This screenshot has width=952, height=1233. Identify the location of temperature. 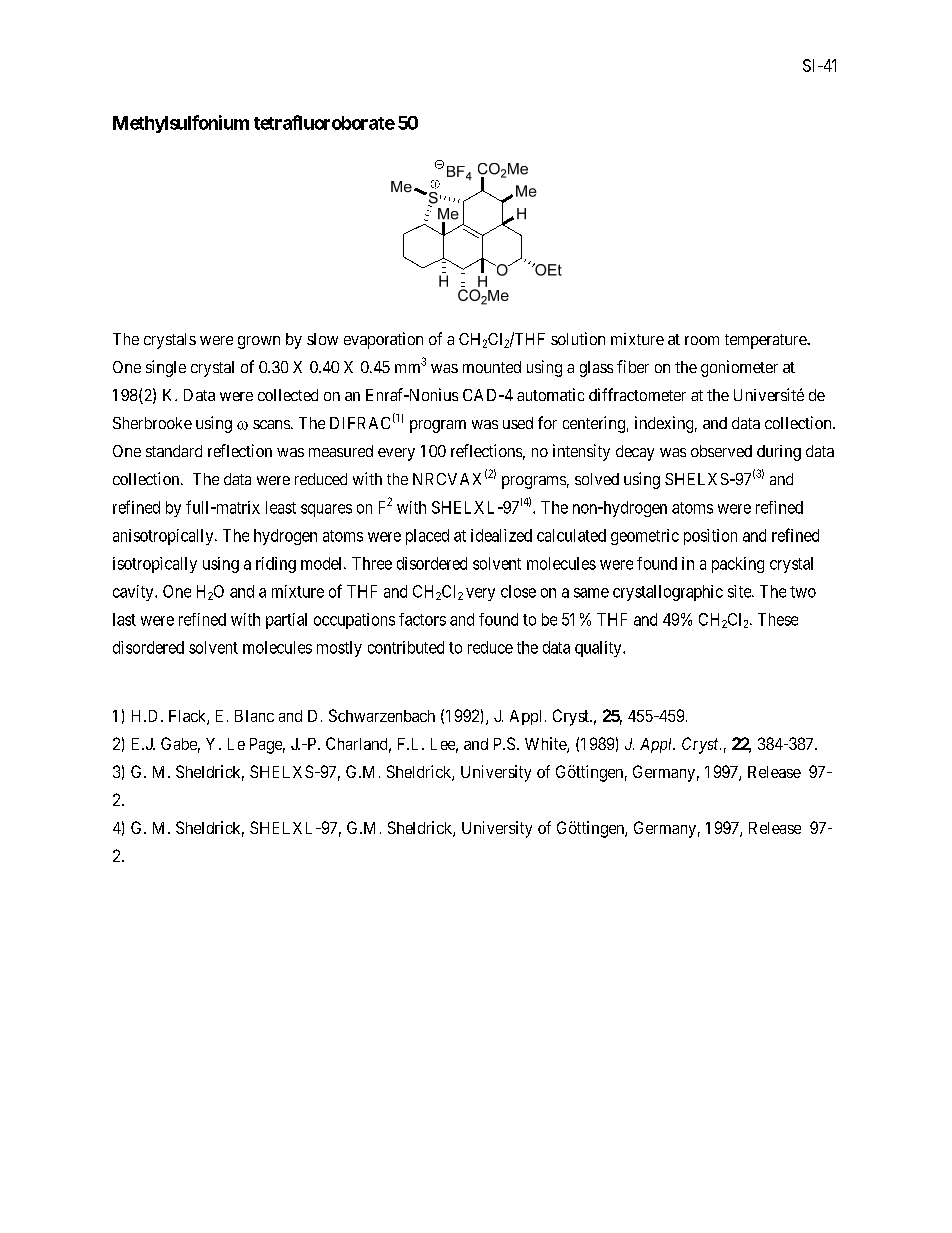
(766, 341).
